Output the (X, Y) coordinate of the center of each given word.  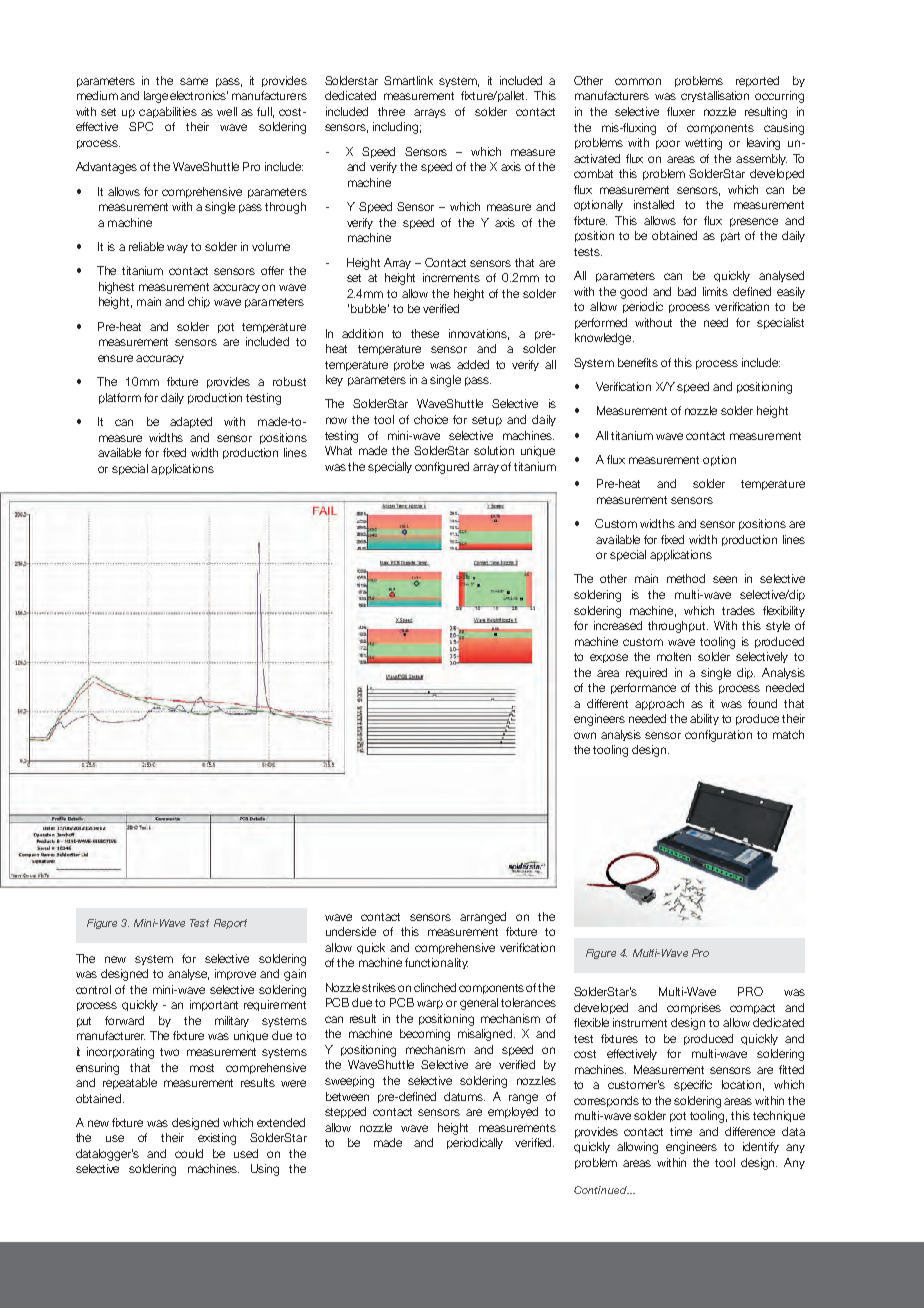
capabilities (168, 112)
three (391, 111)
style (778, 626)
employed (513, 1112)
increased (618, 625)
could (189, 1153)
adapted (191, 422)
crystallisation (715, 96)
